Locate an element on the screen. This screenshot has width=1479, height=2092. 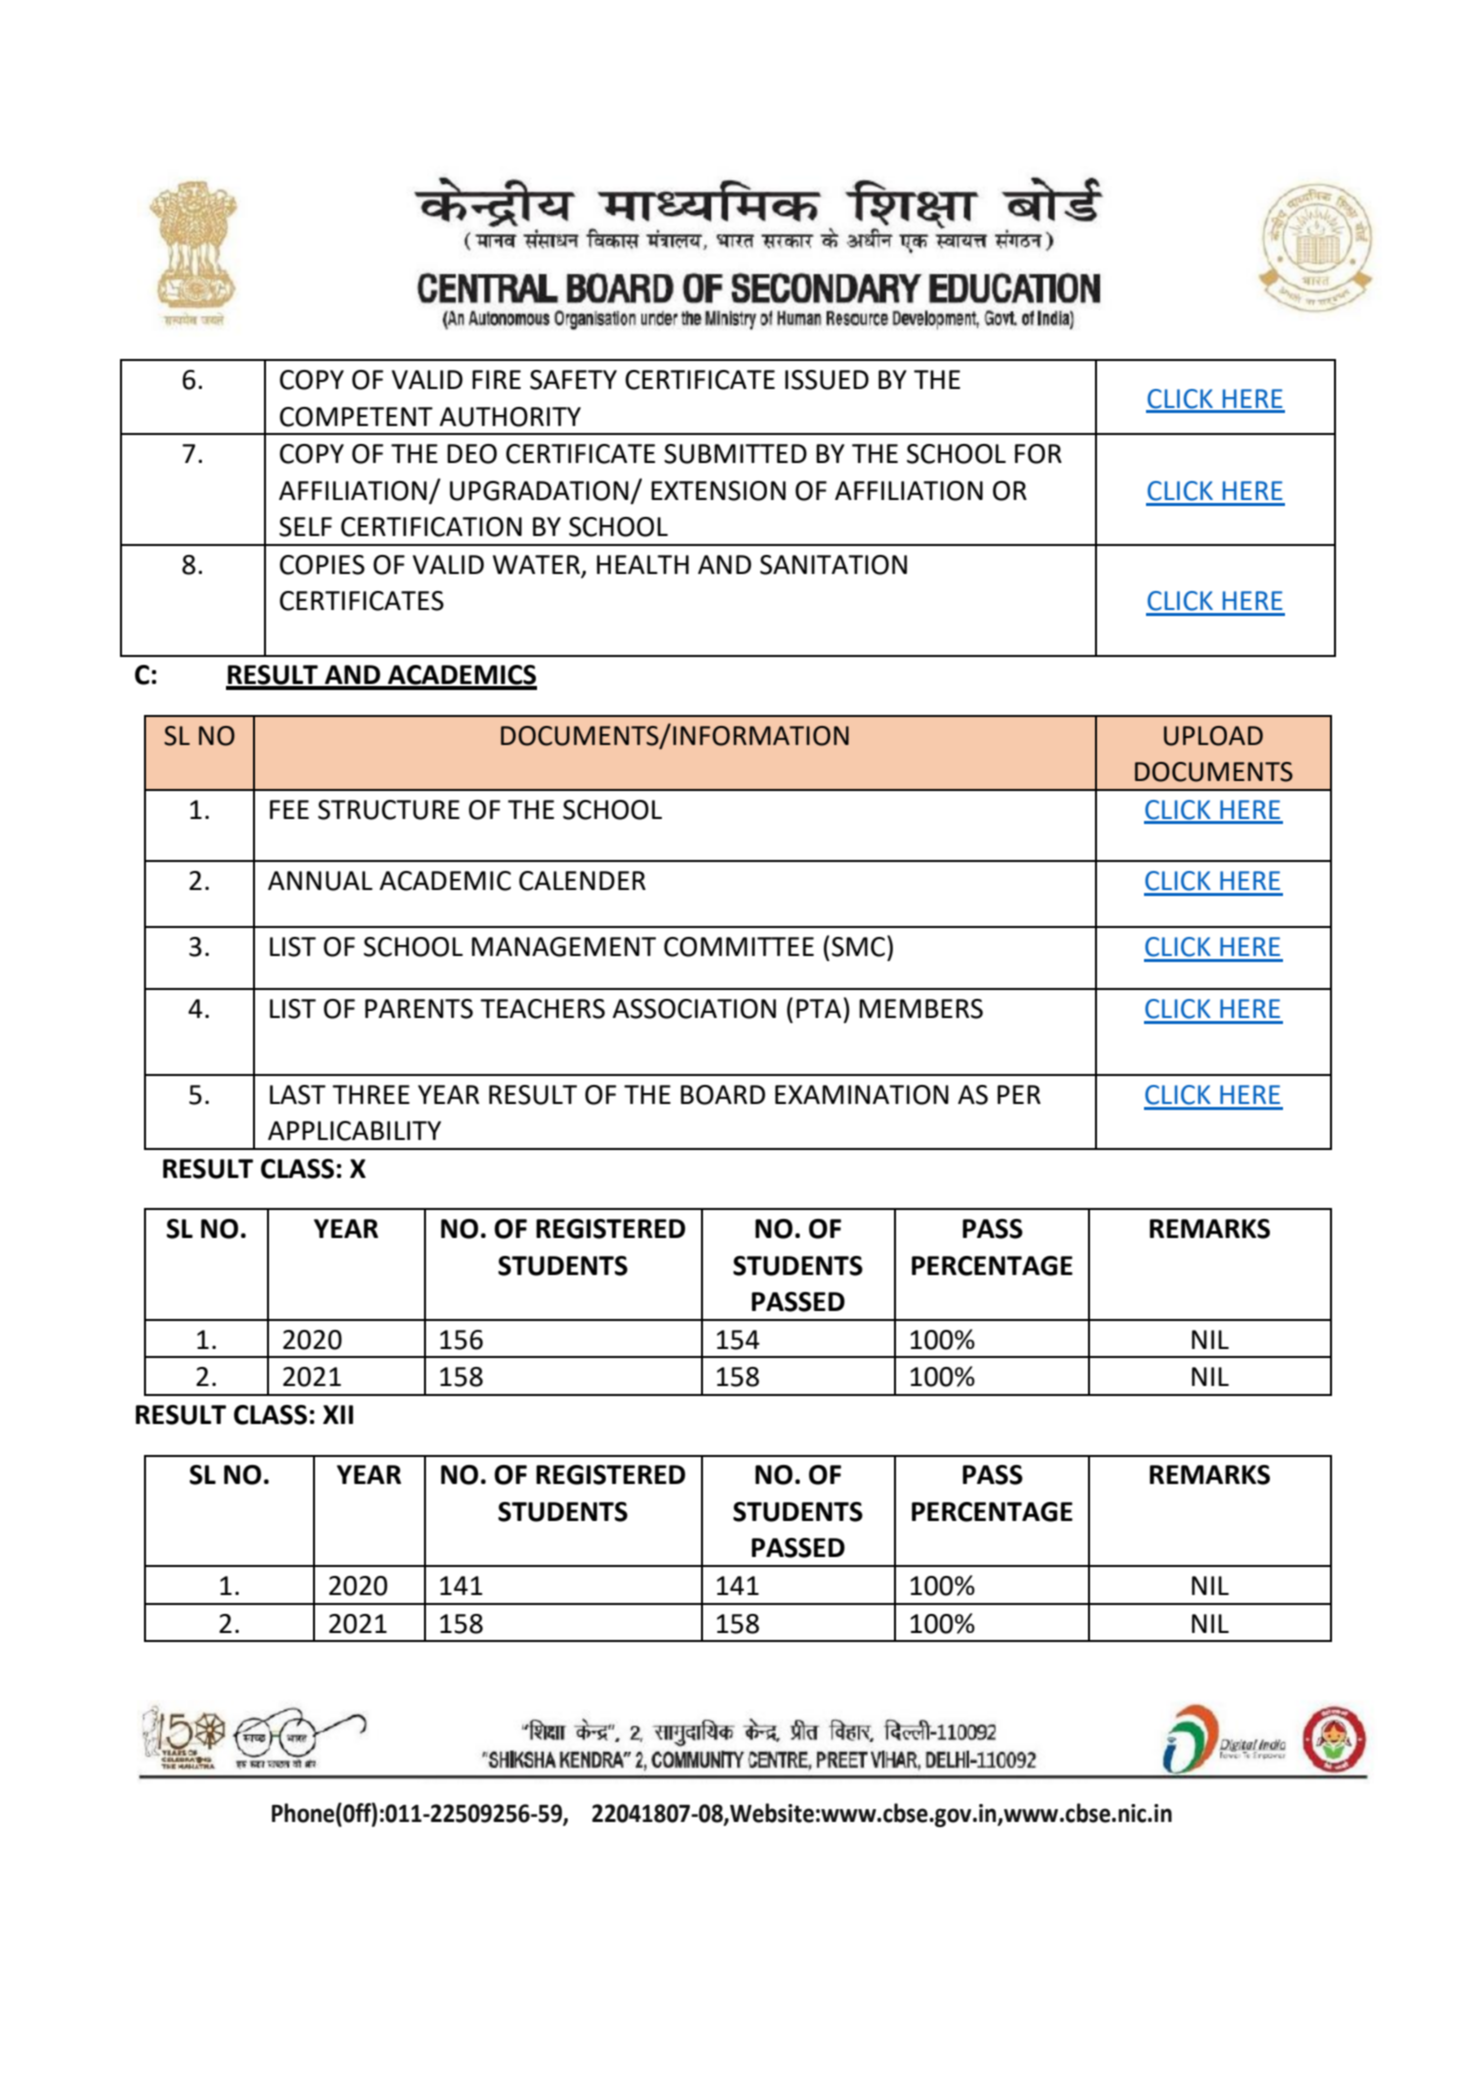
COMMITTEE is located at coordinates (739, 947).
